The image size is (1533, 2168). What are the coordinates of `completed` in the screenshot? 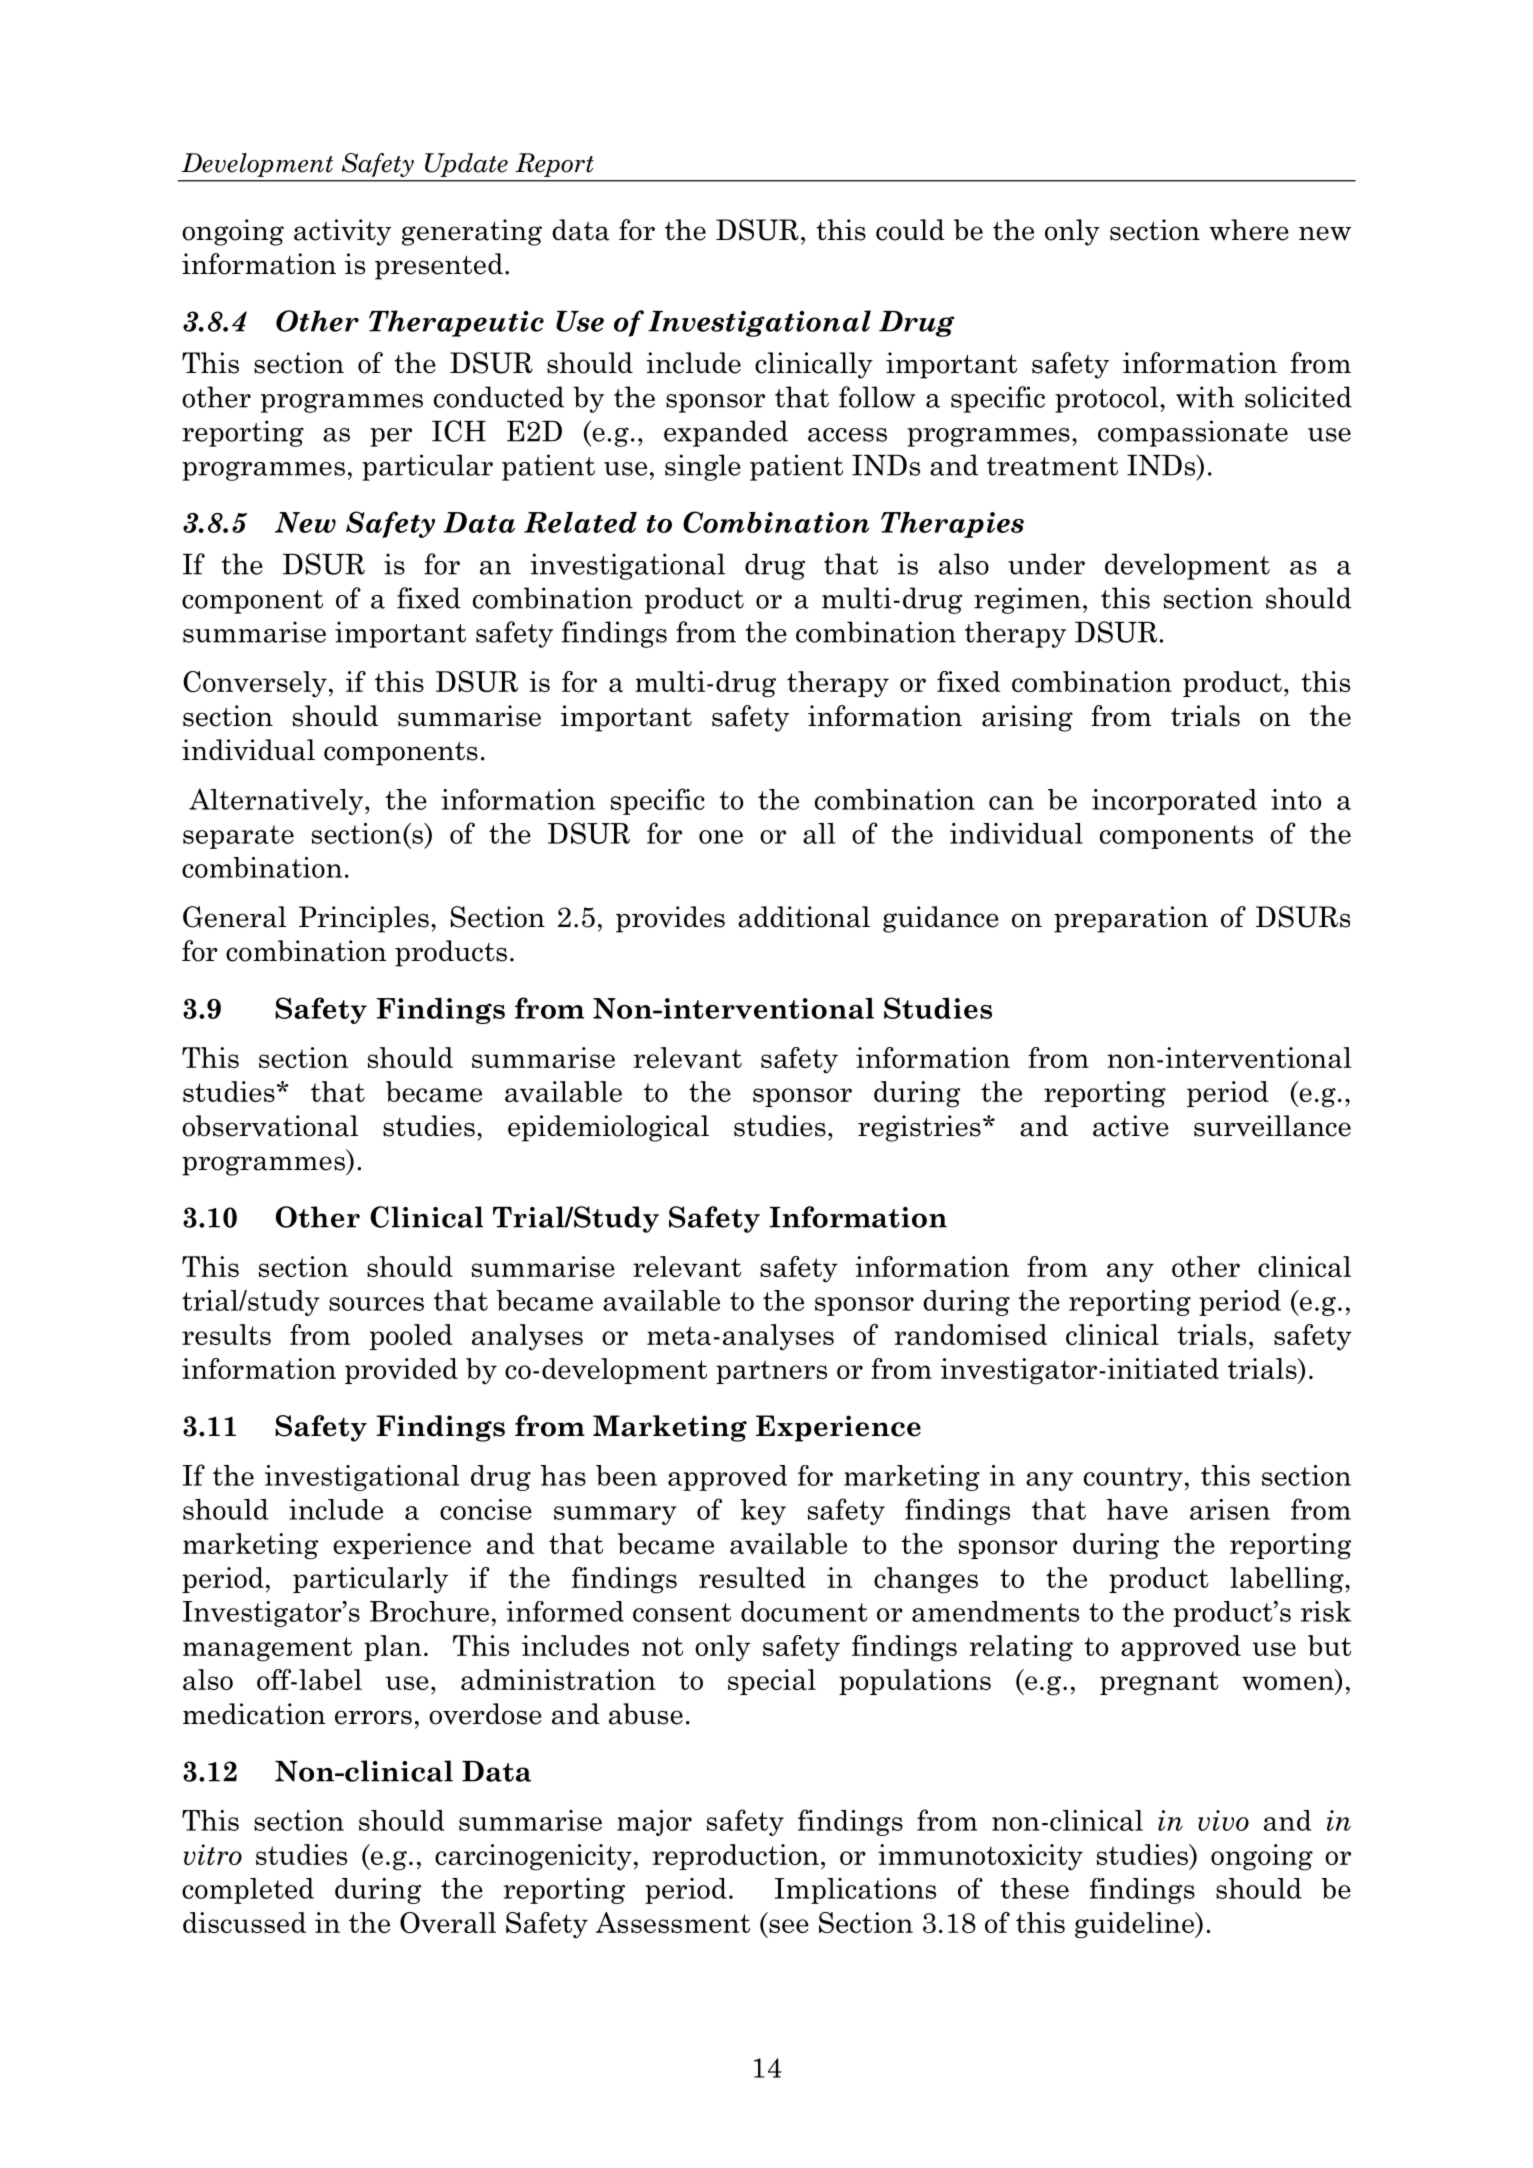 It's located at (248, 1891).
